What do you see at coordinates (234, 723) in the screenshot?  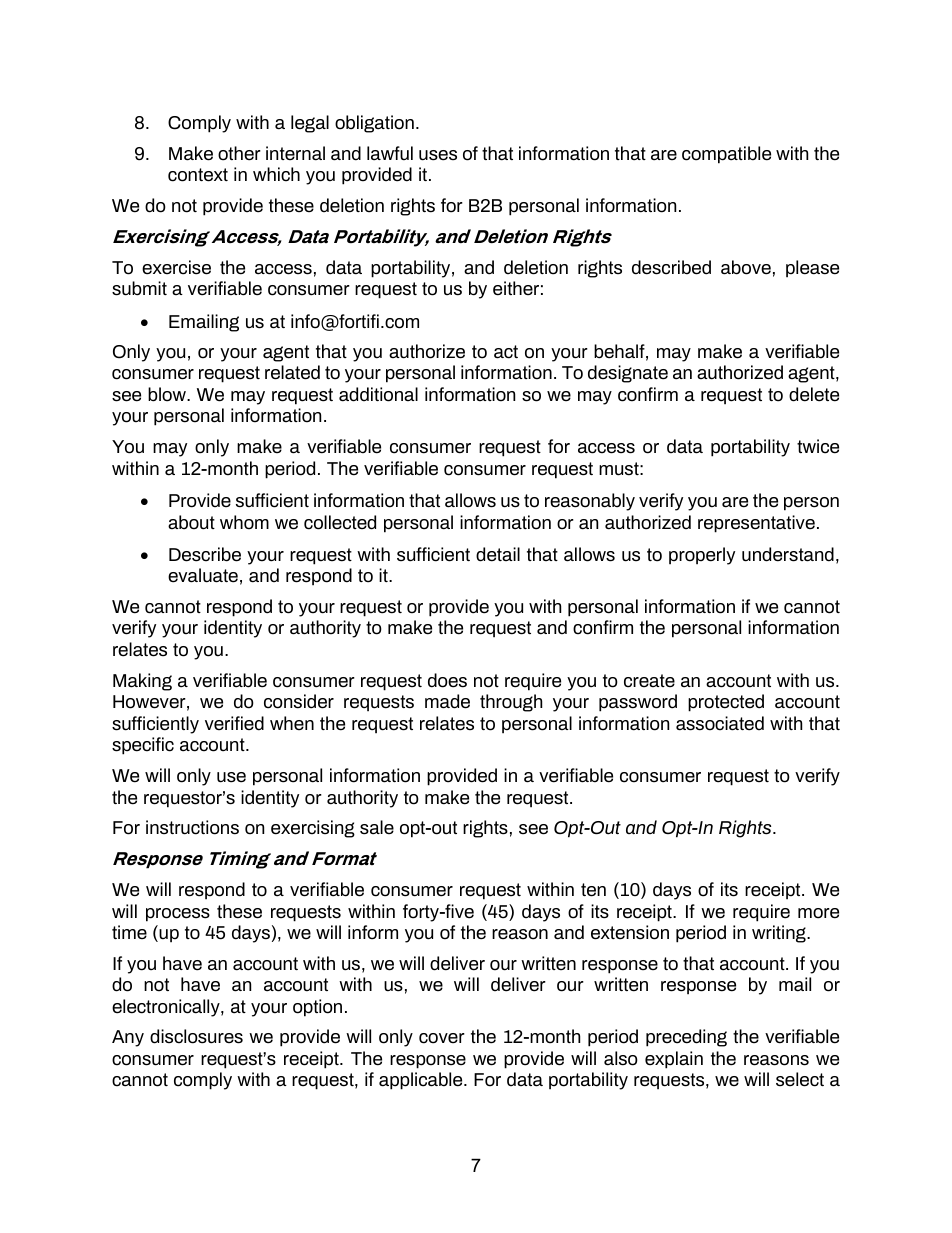 I see `verified` at bounding box center [234, 723].
